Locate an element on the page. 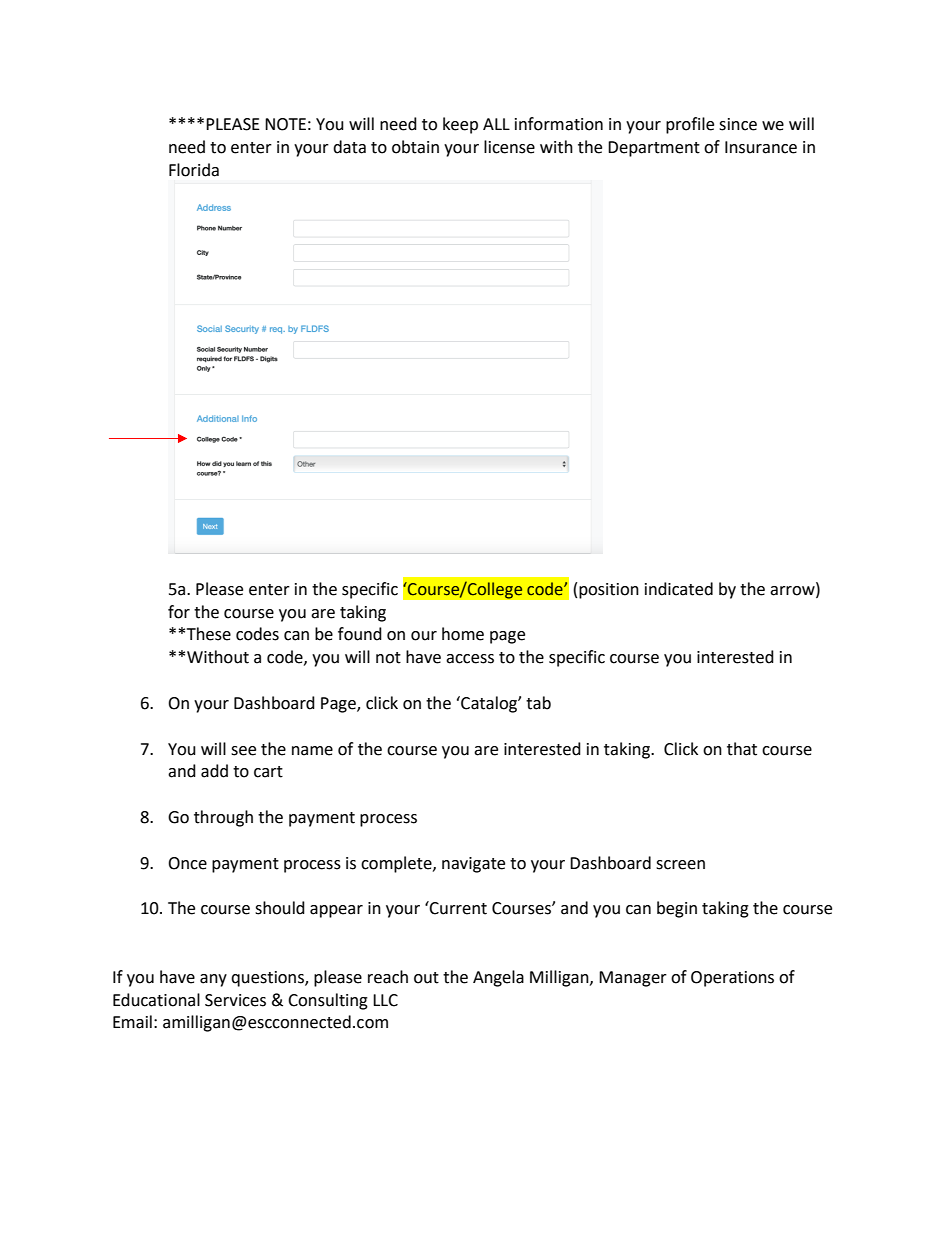  Department is located at coordinates (654, 149).
